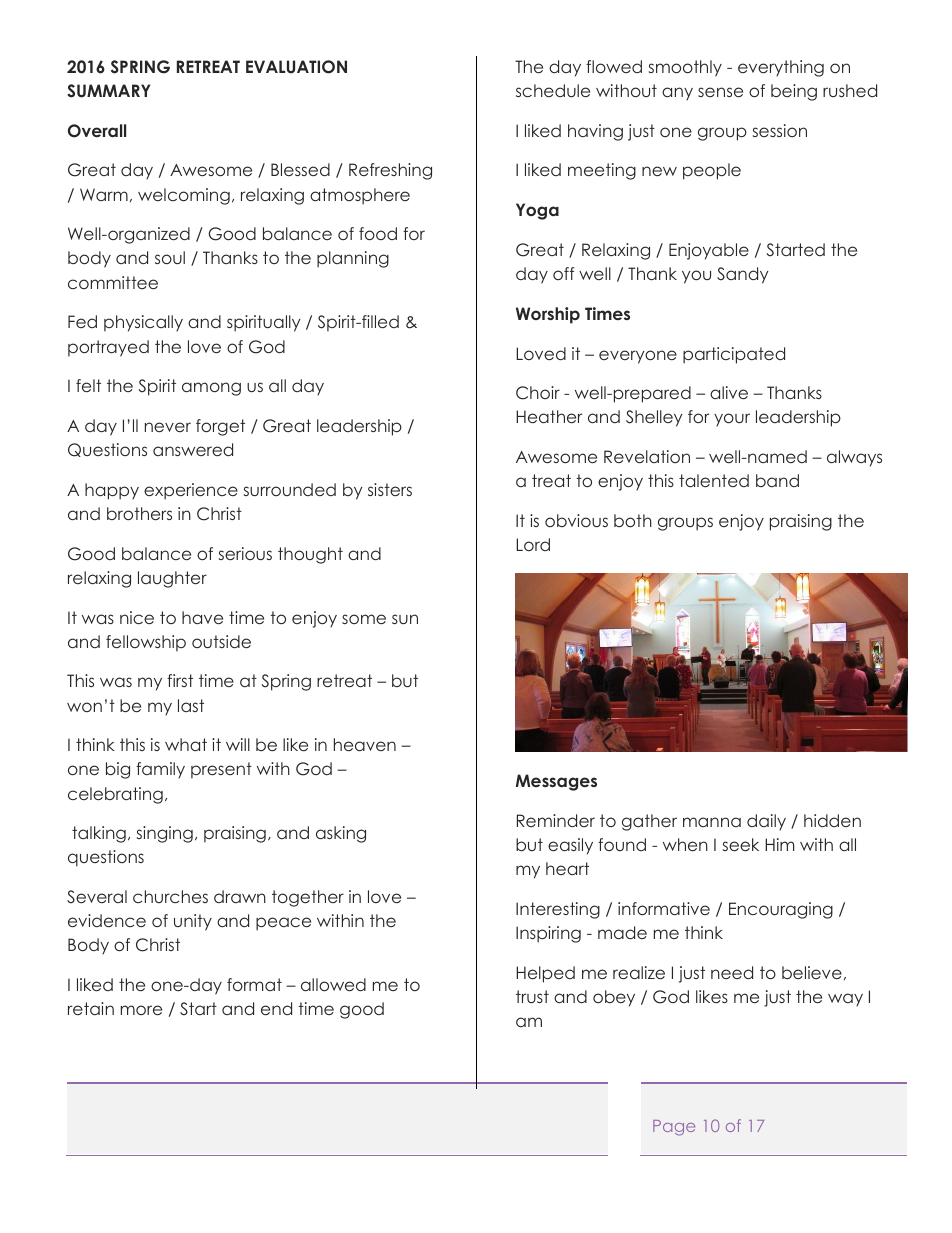 This screenshot has height=1233, width=952. What do you see at coordinates (549, 416) in the screenshot?
I see `Heather` at bounding box center [549, 416].
